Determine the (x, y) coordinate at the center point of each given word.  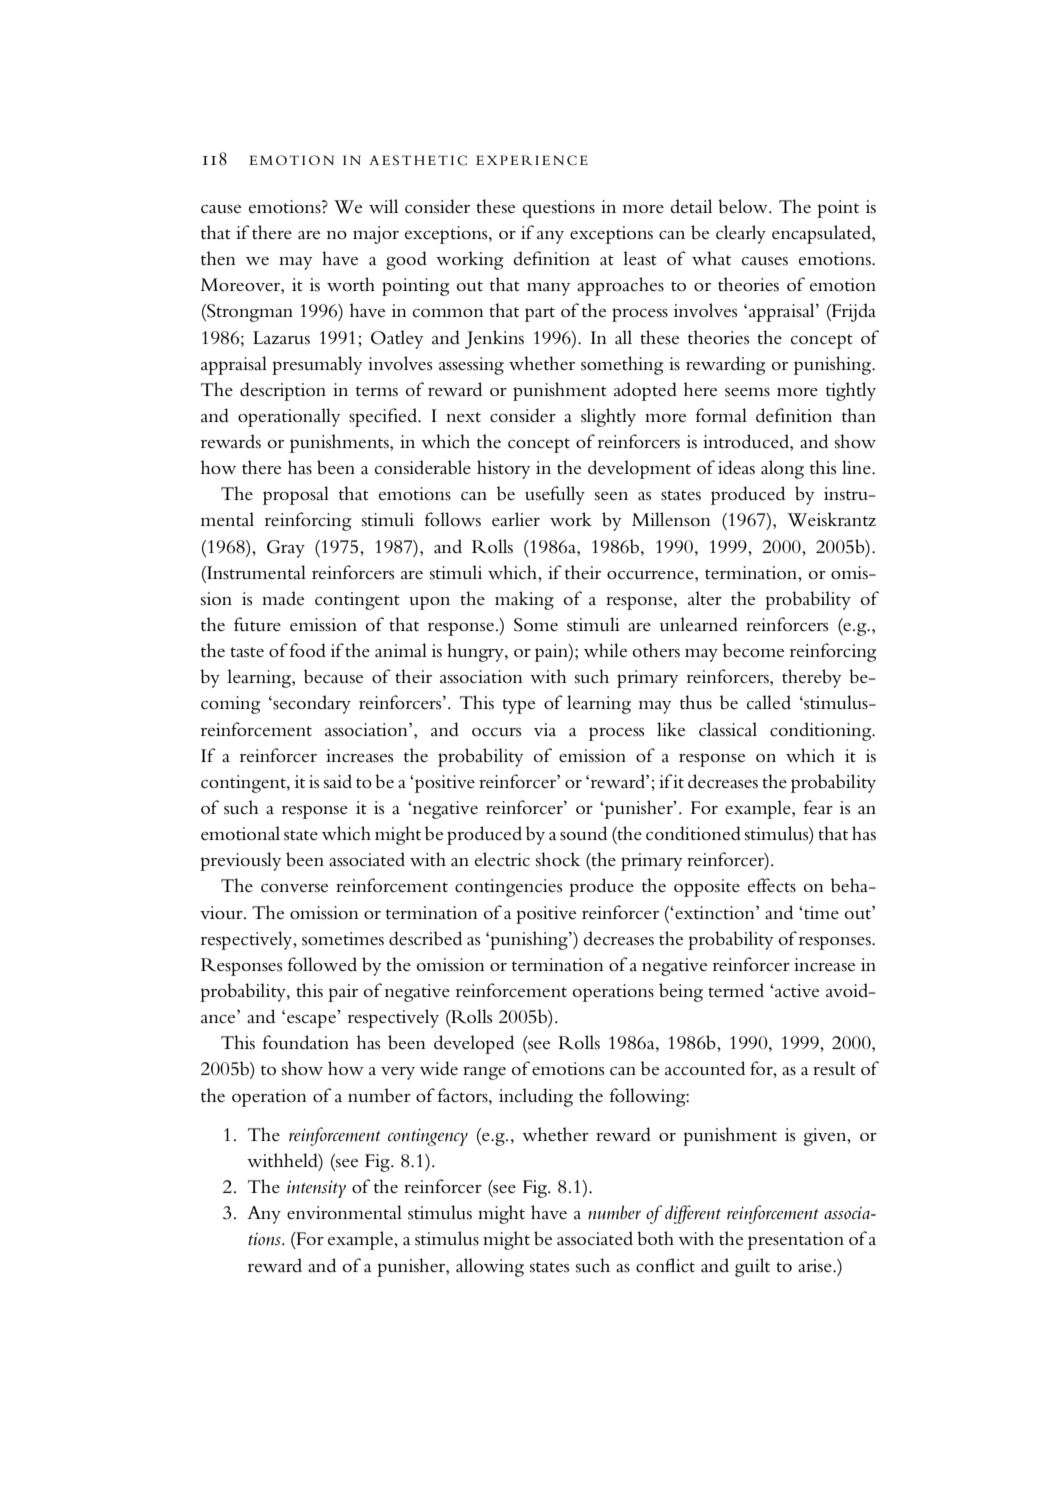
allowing (490, 1267)
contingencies (508, 888)
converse (295, 888)
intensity (316, 1189)
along (782, 469)
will (383, 206)
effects (772, 885)
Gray (286, 549)
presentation (796, 1241)
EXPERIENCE (532, 160)
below (744, 206)
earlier (516, 519)
